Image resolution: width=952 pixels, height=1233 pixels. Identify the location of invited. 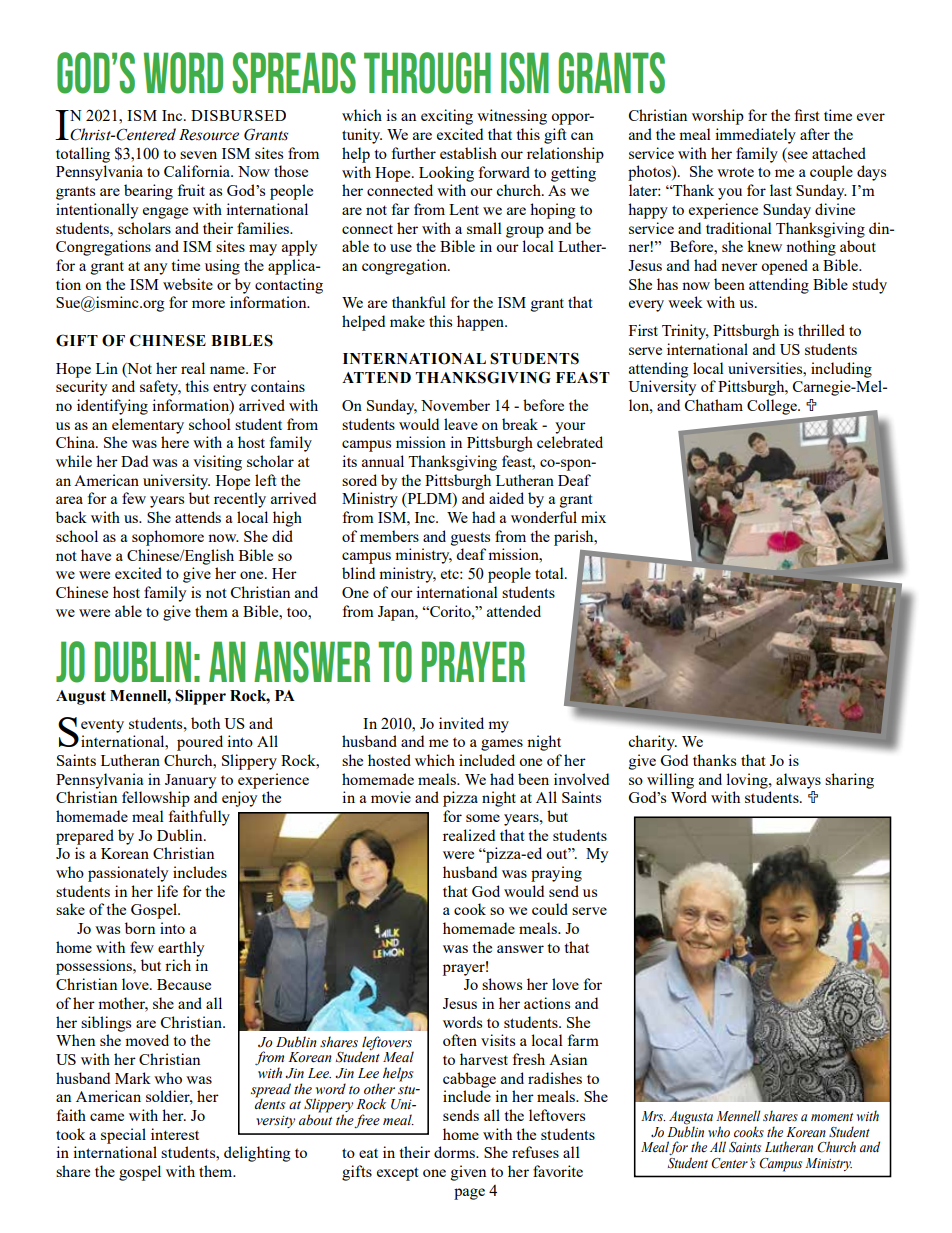
(461, 723).
